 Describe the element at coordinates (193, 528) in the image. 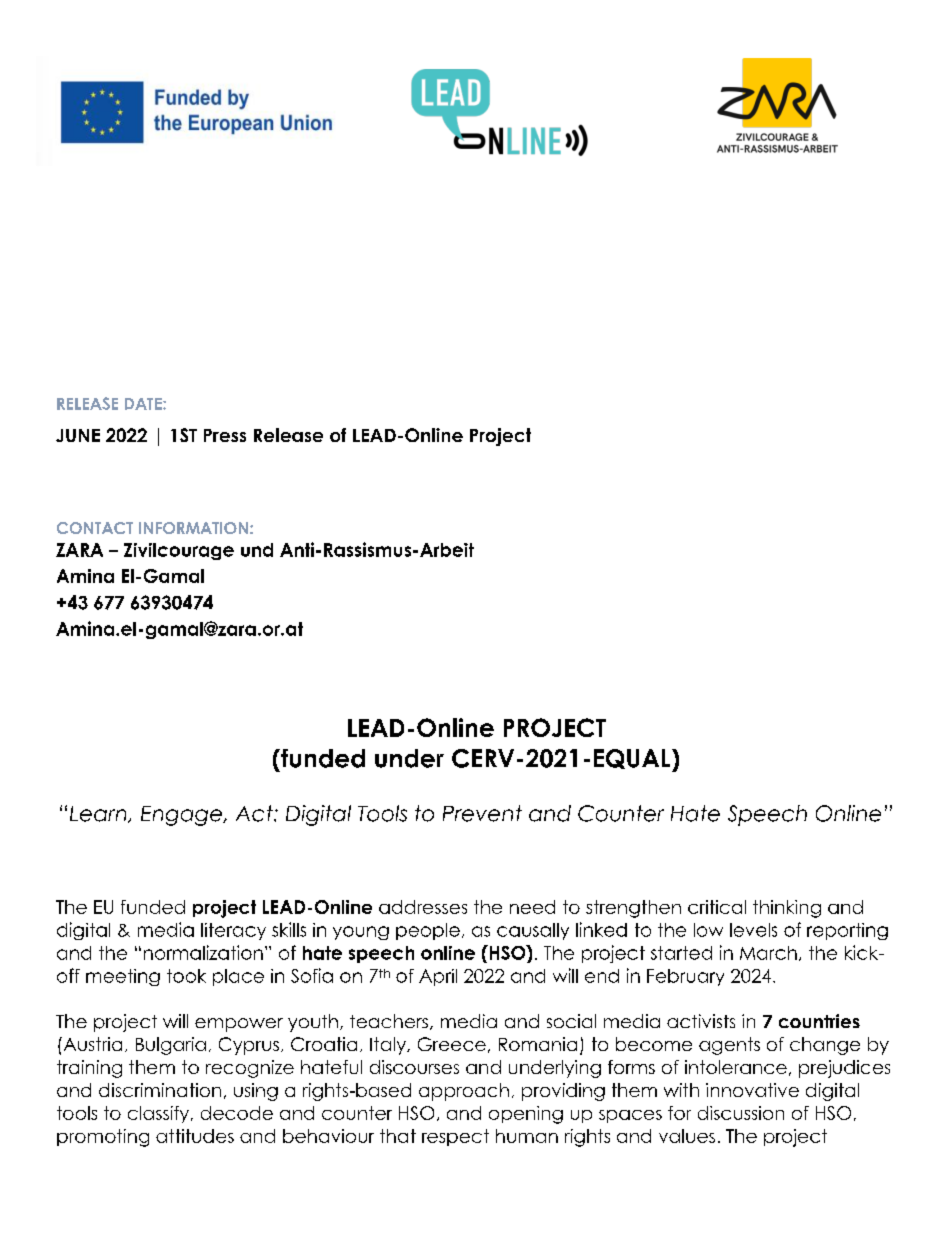

I see `INFORMATION` at that location.
